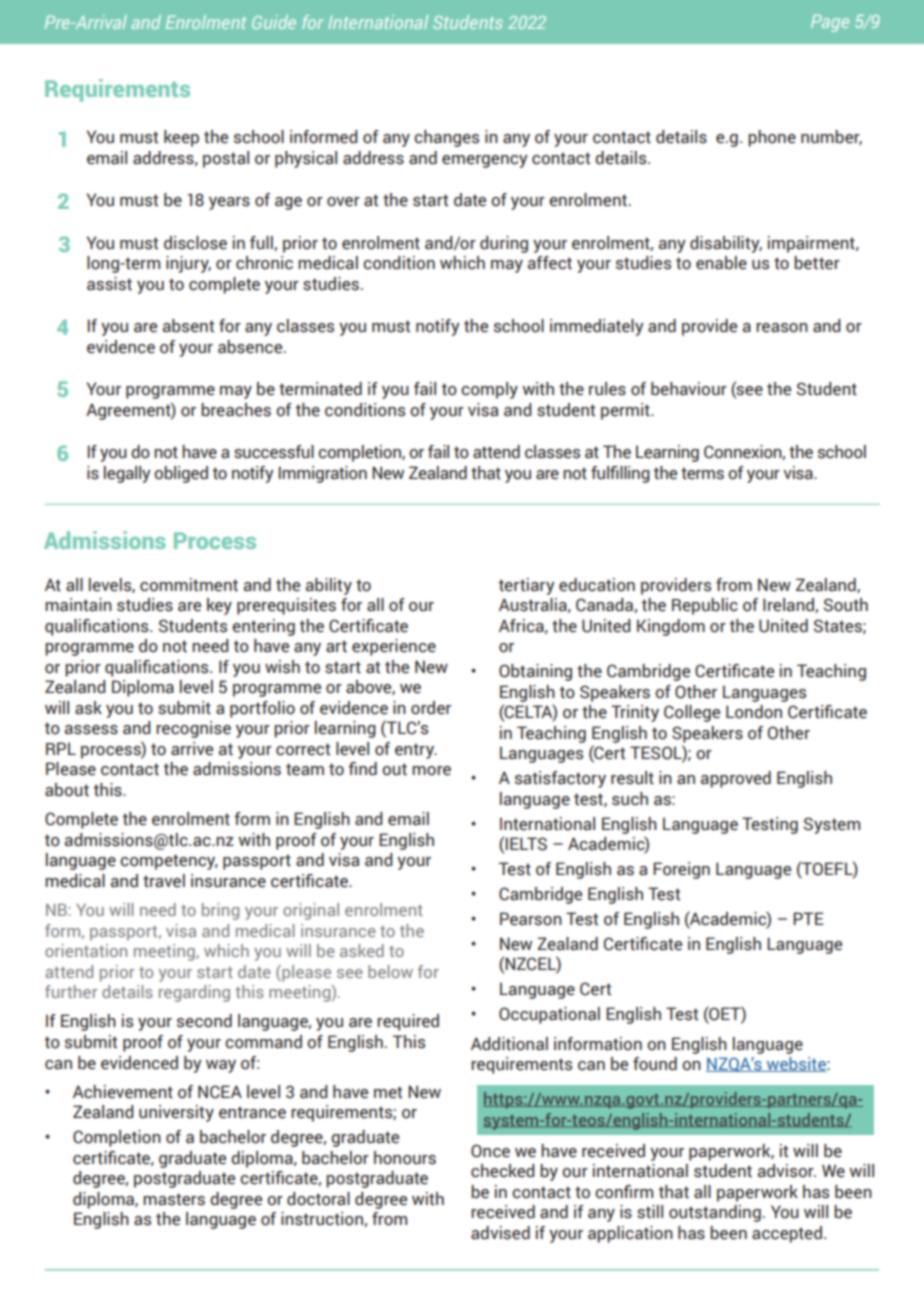 Image resolution: width=924 pixels, height=1308 pixels. What do you see at coordinates (503, 1171) in the screenshot?
I see `checked` at bounding box center [503, 1171].
